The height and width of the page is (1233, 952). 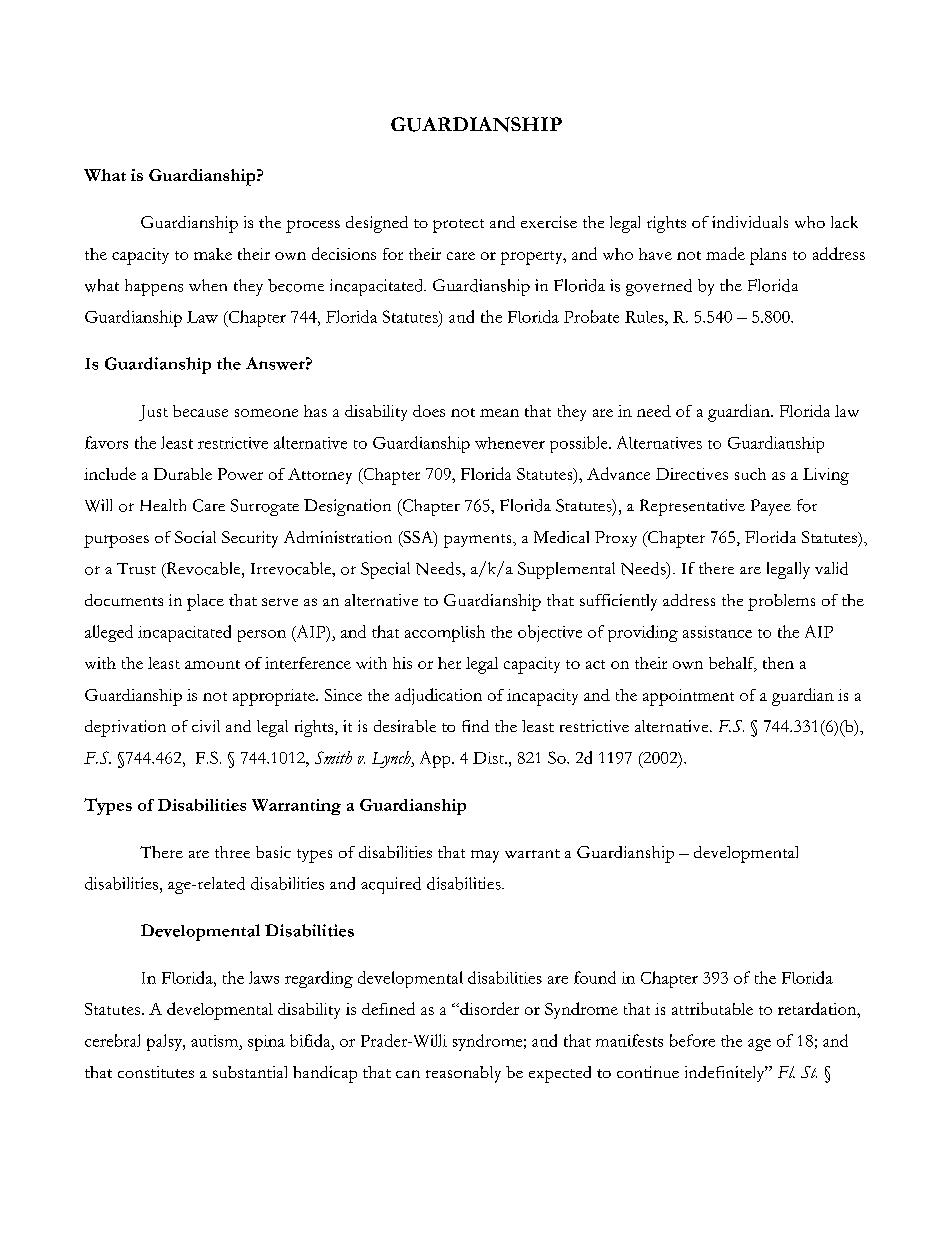 What do you see at coordinates (216, 1041) in the page?
I see `autism` at bounding box center [216, 1041].
